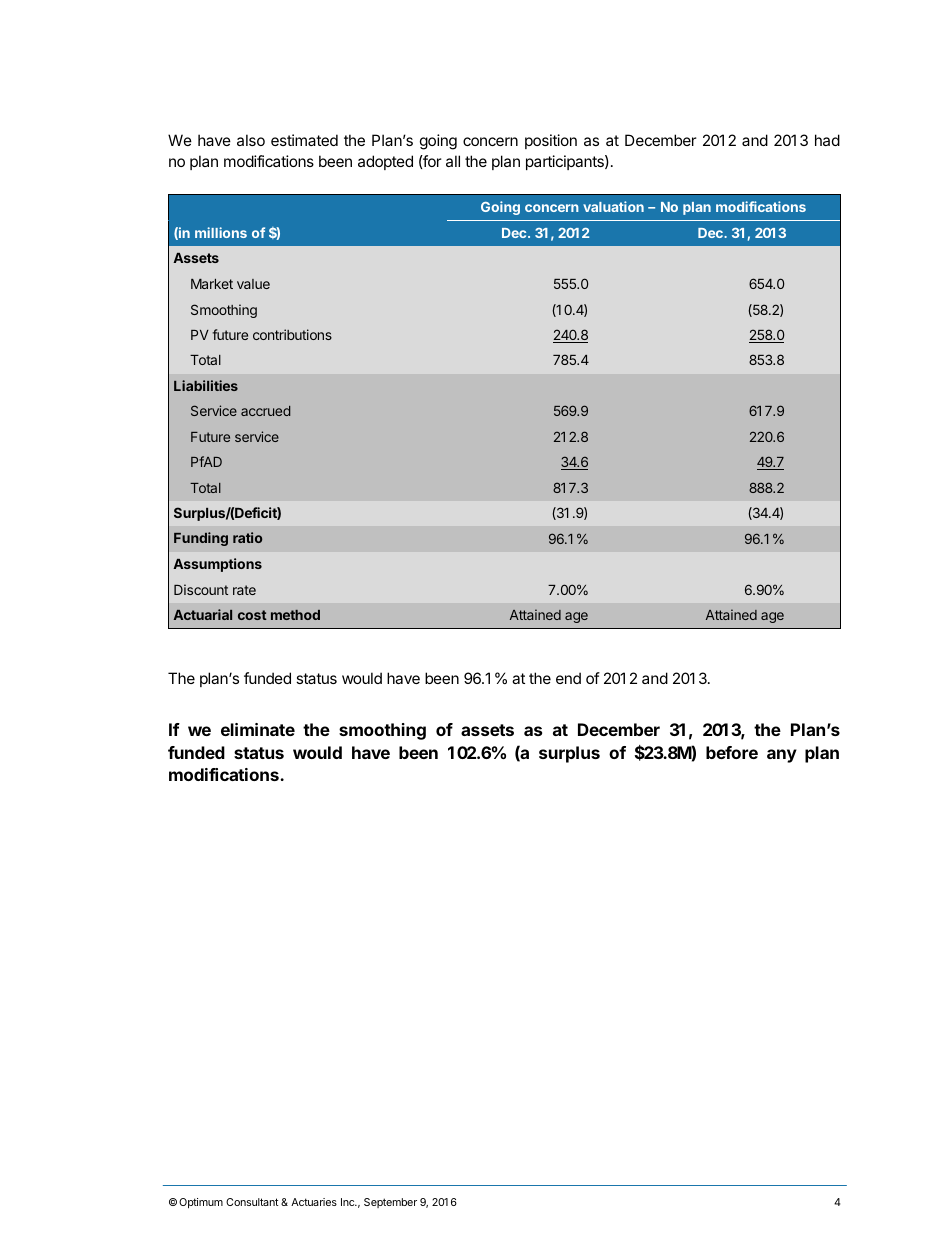 This document has width=952, height=1233. What do you see at coordinates (251, 140) in the document?
I see `also` at bounding box center [251, 140].
